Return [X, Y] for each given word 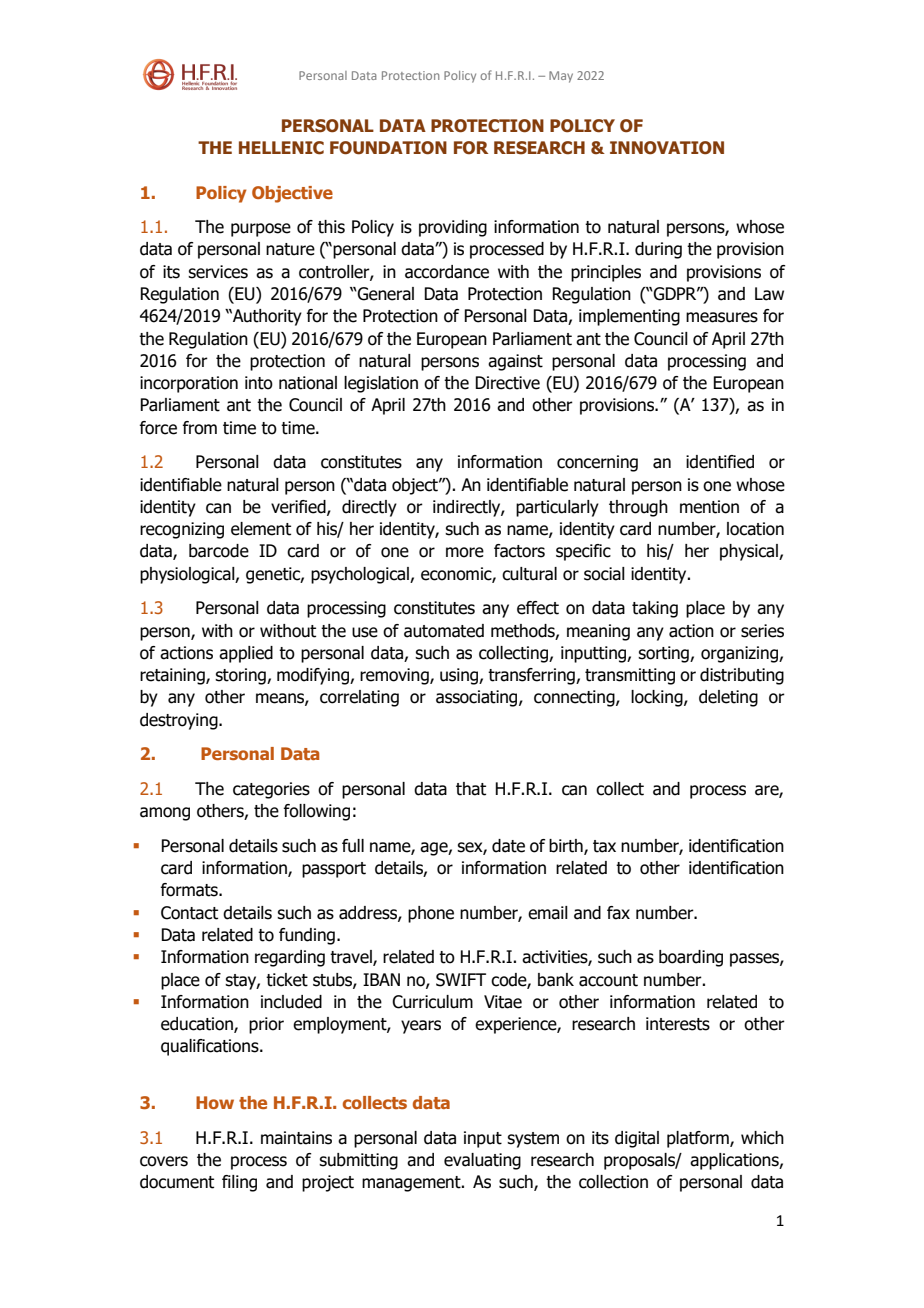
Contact [189, 913]
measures [722, 317]
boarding [691, 958]
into [259, 383]
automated [444, 631]
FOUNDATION [388, 148]
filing [239, 1183]
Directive [507, 383]
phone [431, 914]
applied [246, 654]
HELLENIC [281, 148]
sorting [664, 654]
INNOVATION [667, 148]
